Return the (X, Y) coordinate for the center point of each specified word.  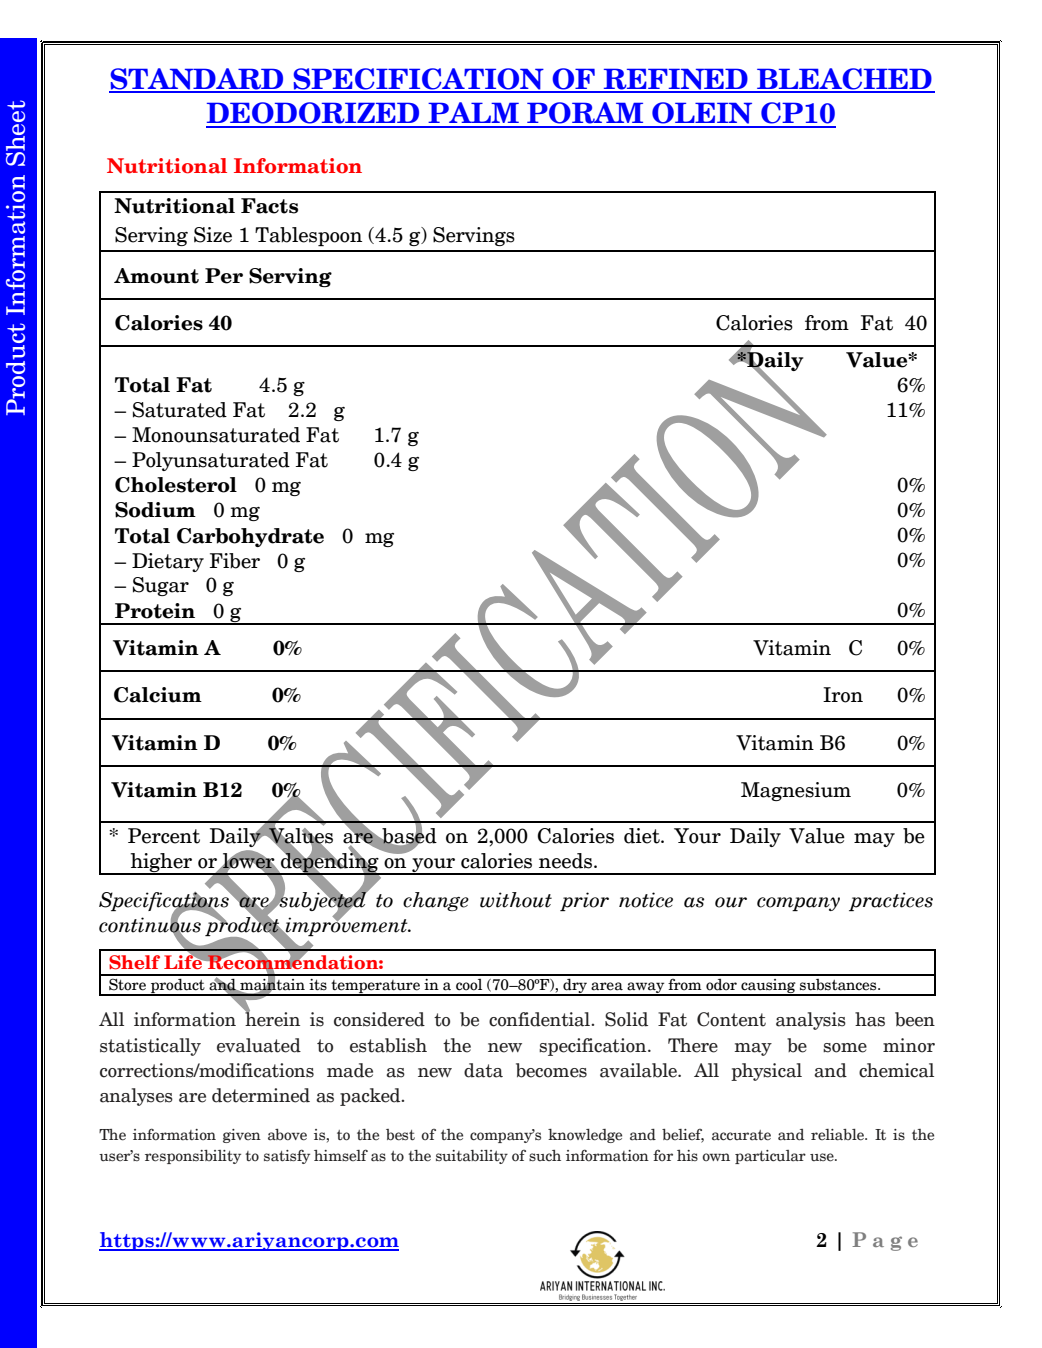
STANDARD (197, 80)
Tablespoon (308, 236)
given (242, 1136)
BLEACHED (844, 80)
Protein (155, 611)
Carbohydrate (250, 537)
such (545, 1155)
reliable (838, 1135)
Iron (843, 695)
